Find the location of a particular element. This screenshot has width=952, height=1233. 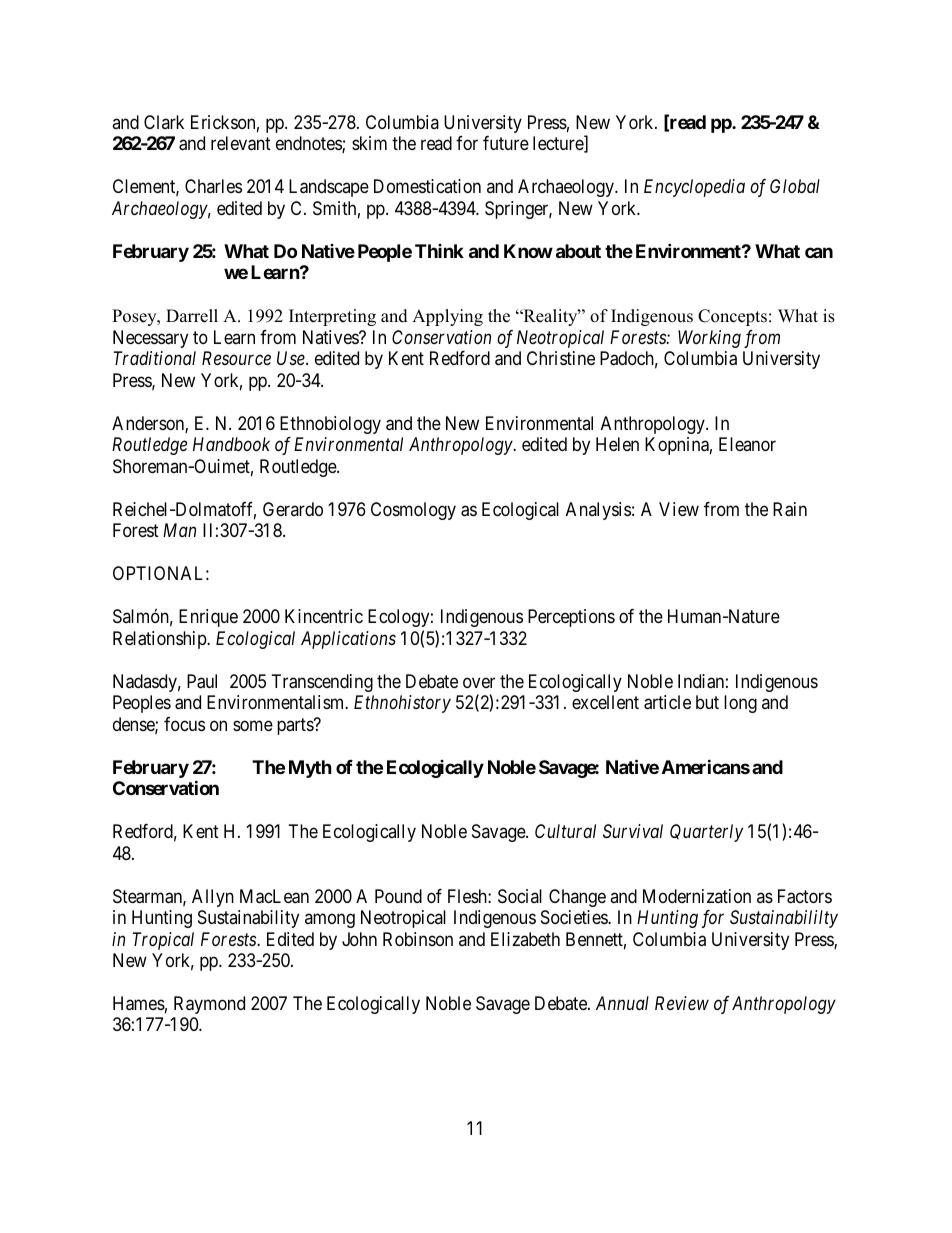

future is located at coordinates (506, 143).
